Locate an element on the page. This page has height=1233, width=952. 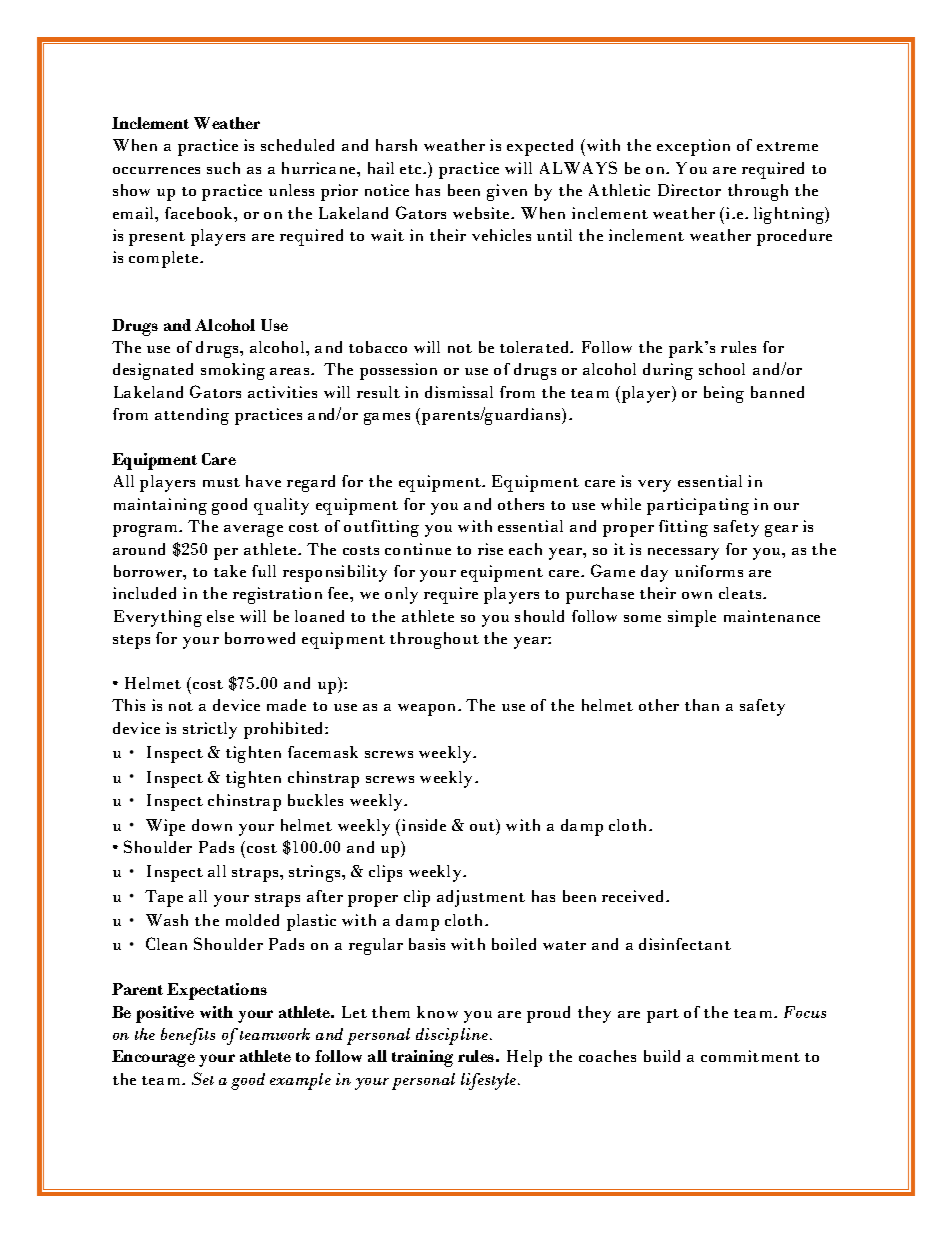
such is located at coordinates (223, 168).
